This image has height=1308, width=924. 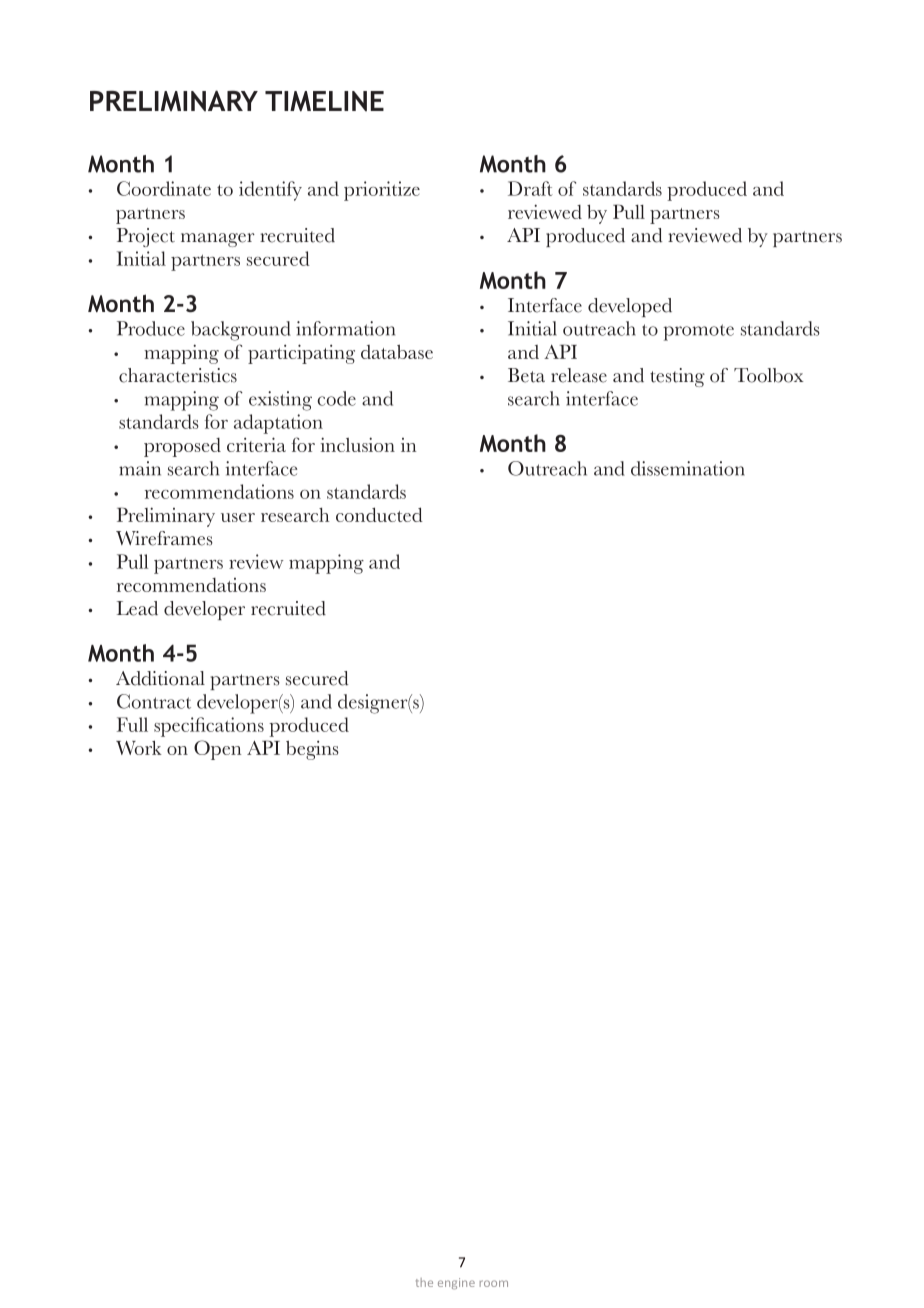 What do you see at coordinates (382, 191) in the image?
I see `prioritize` at bounding box center [382, 191].
